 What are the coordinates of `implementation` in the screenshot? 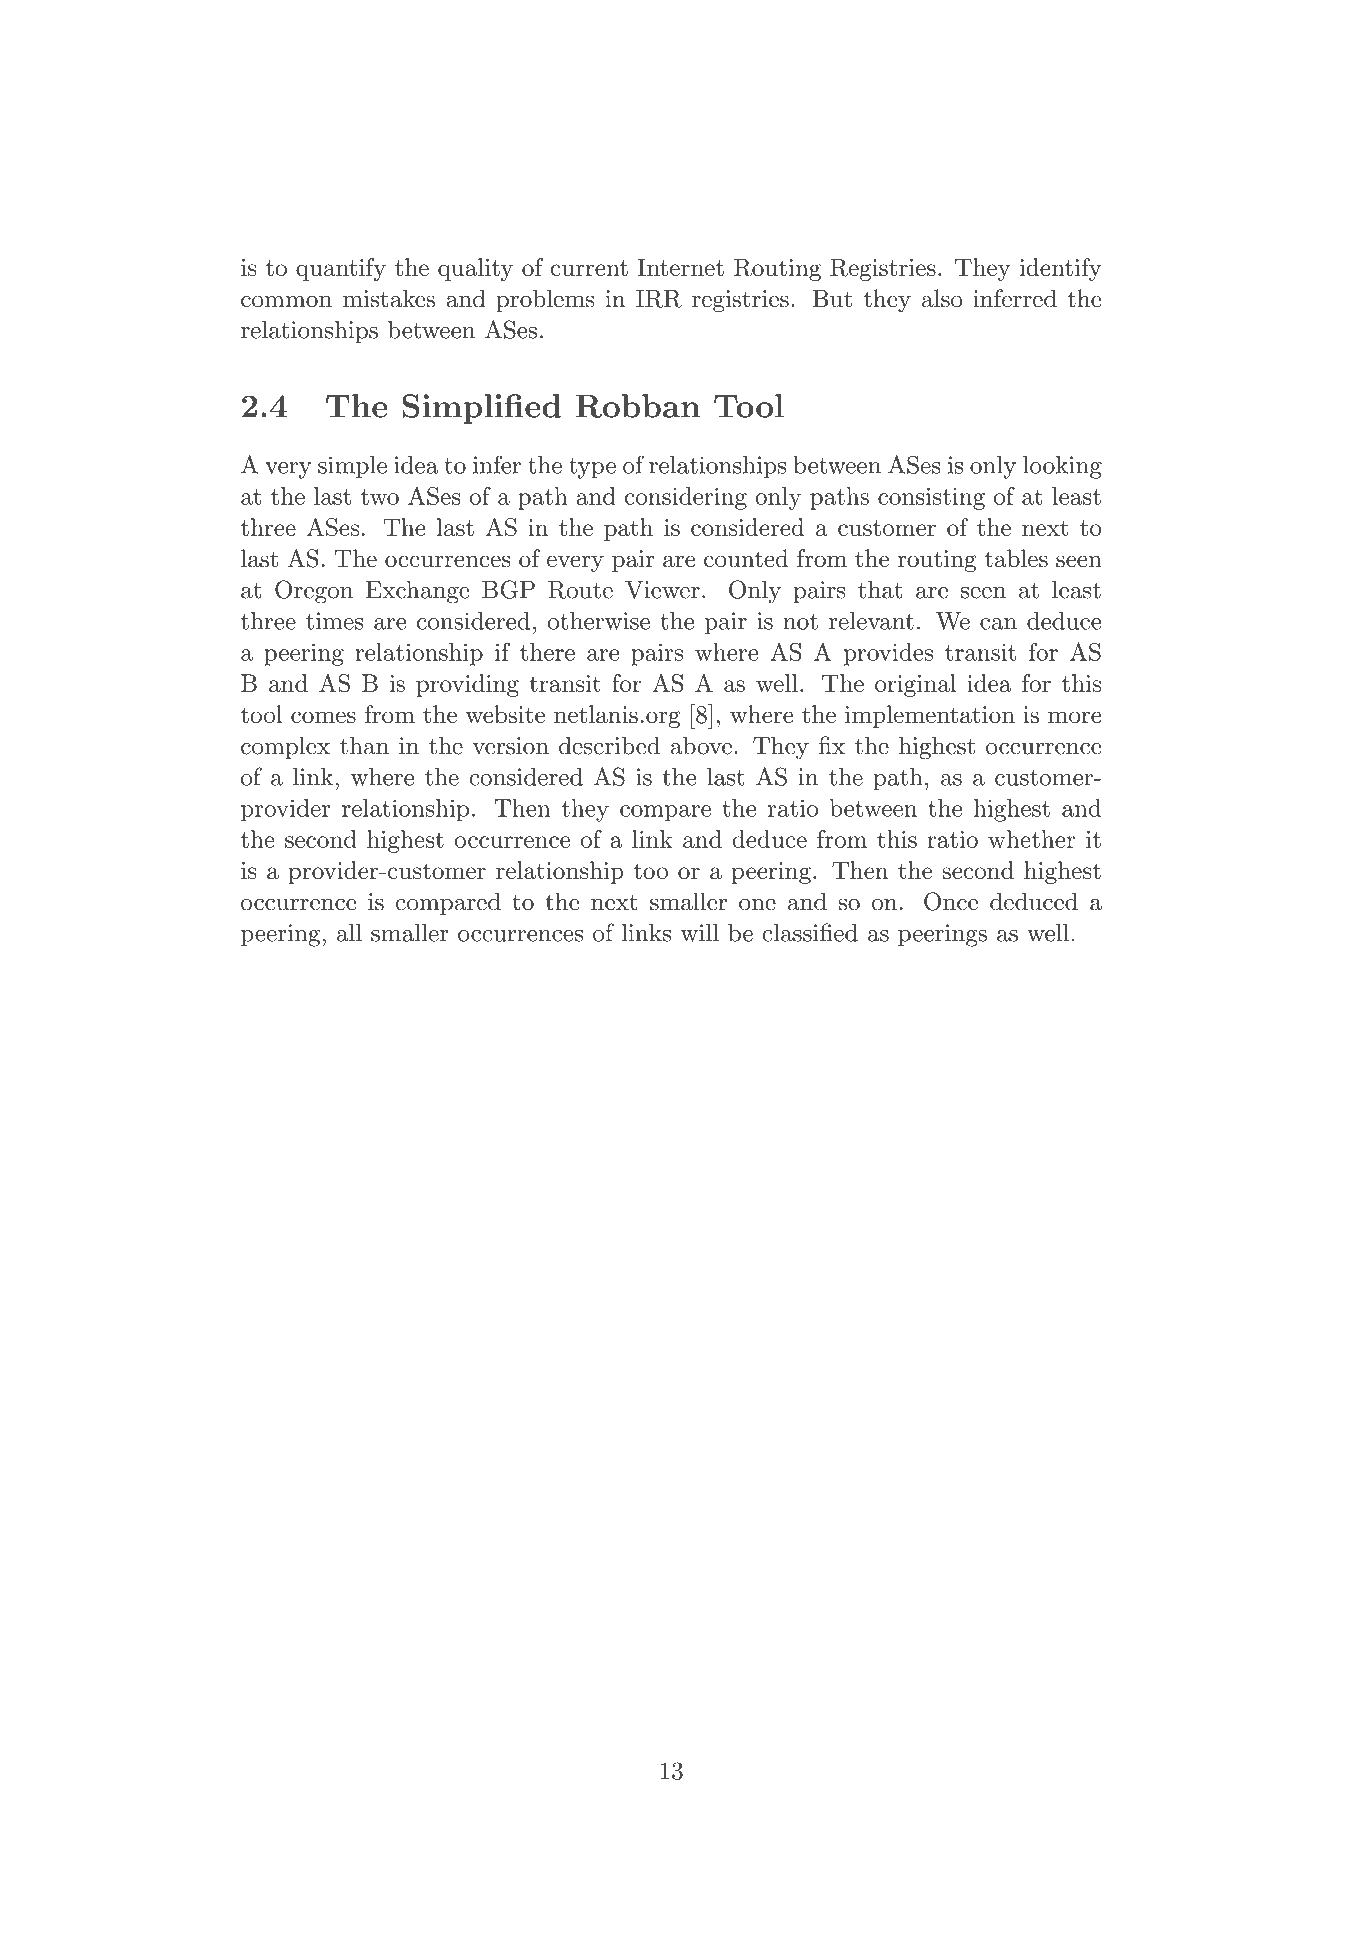 It's located at (930, 716).
